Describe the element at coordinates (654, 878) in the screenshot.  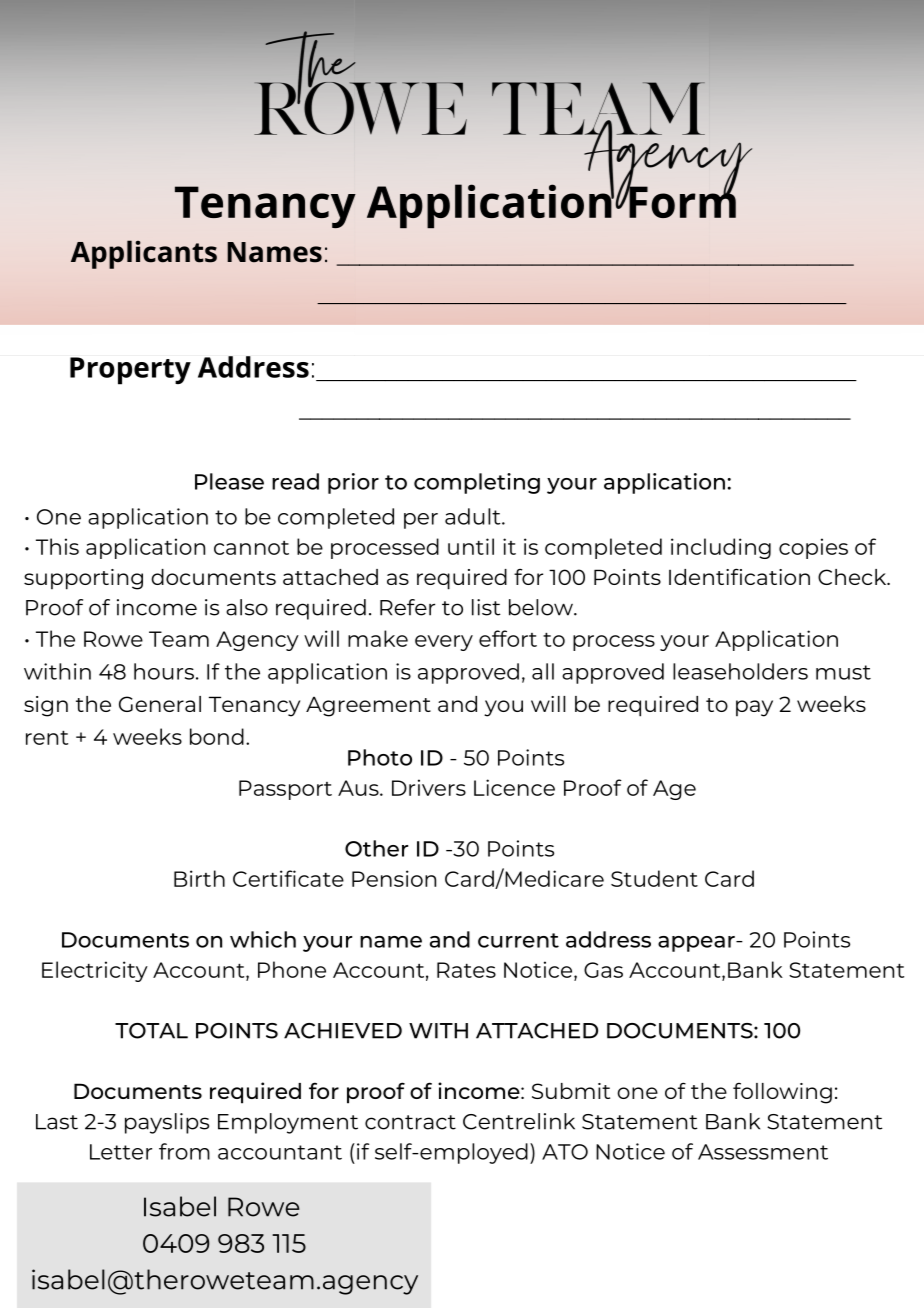
I see `Student` at that location.
